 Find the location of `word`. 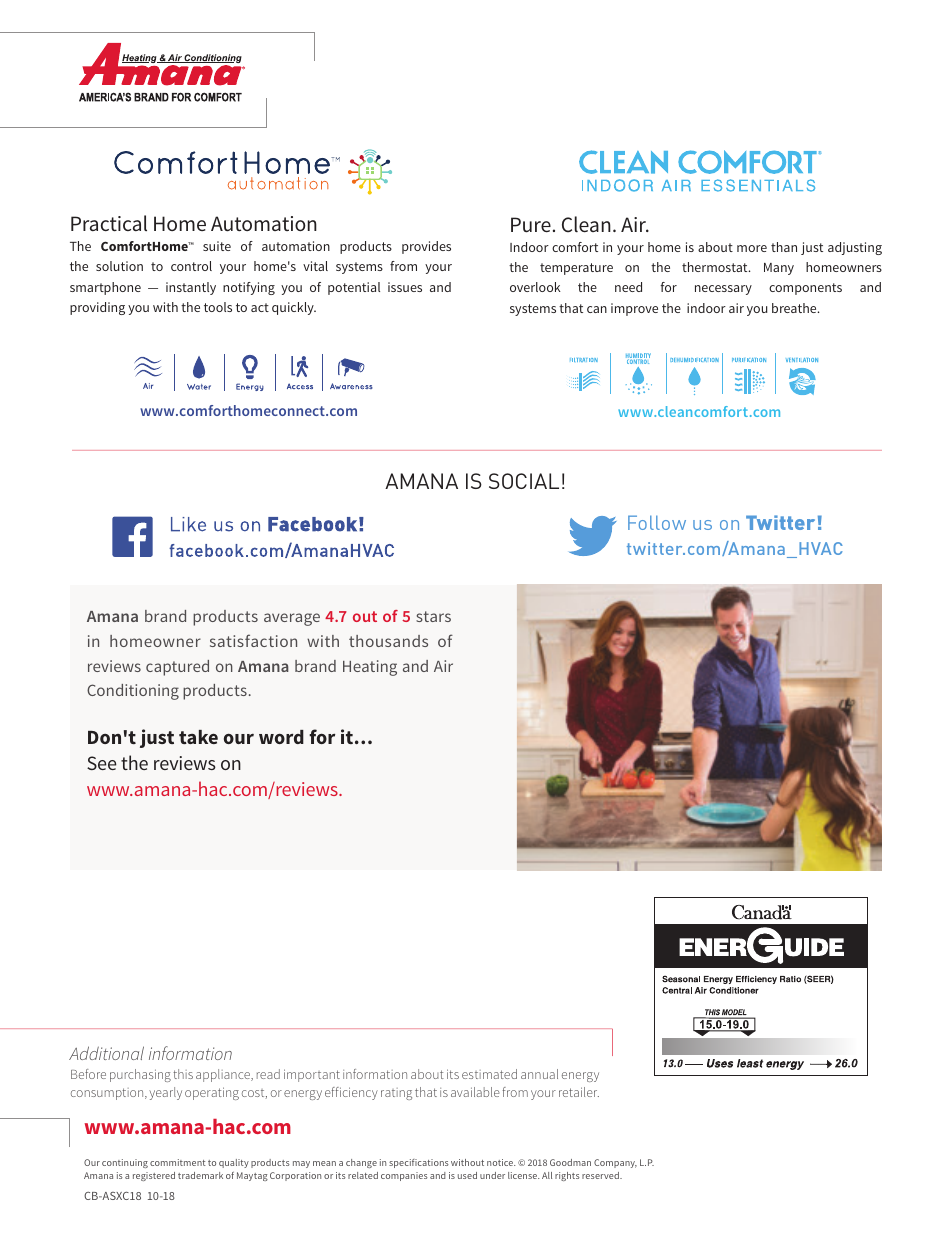

word is located at coordinates (281, 737).
